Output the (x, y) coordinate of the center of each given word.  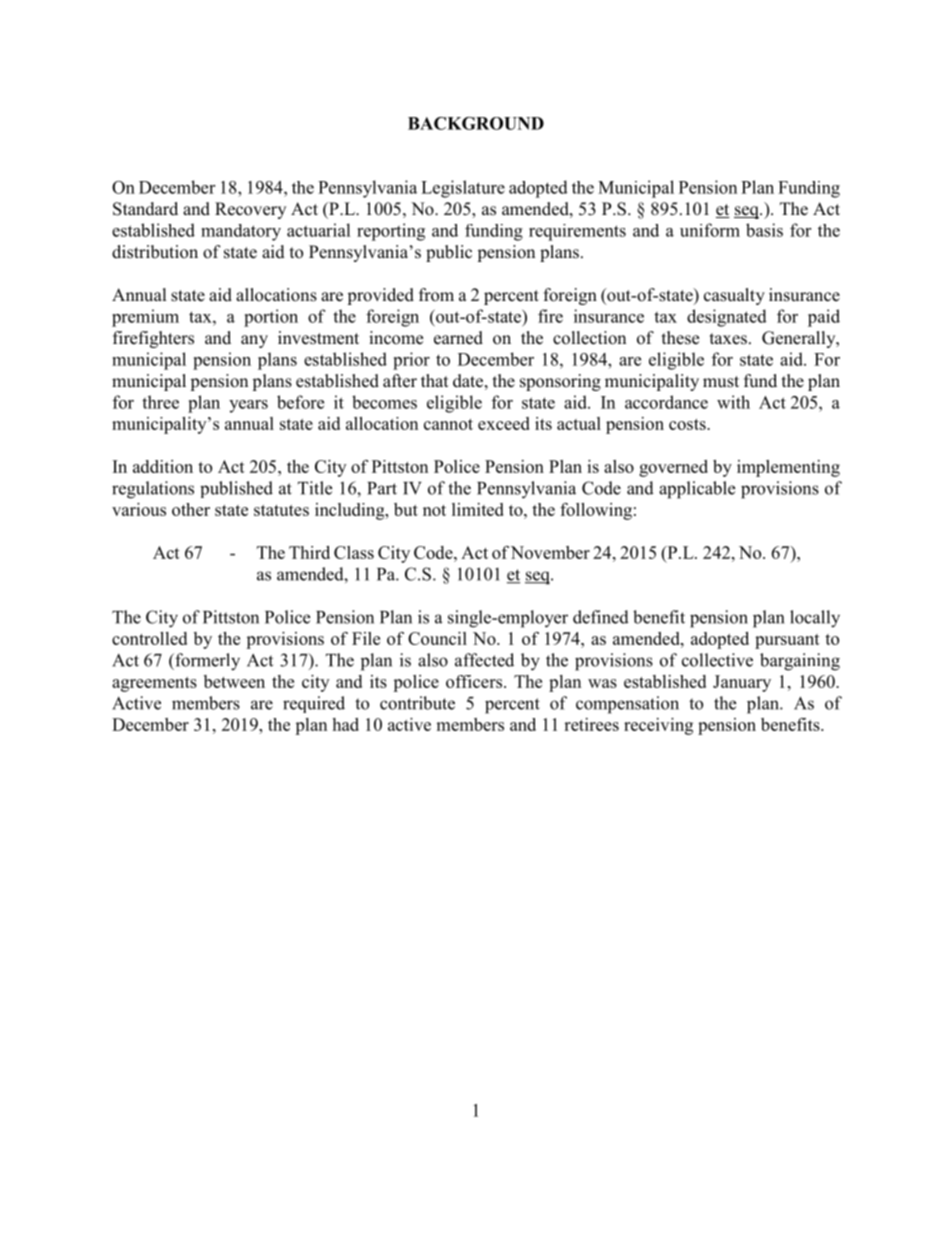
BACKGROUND (476, 123)
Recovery (250, 210)
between (234, 681)
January (742, 683)
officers (474, 681)
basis (764, 230)
